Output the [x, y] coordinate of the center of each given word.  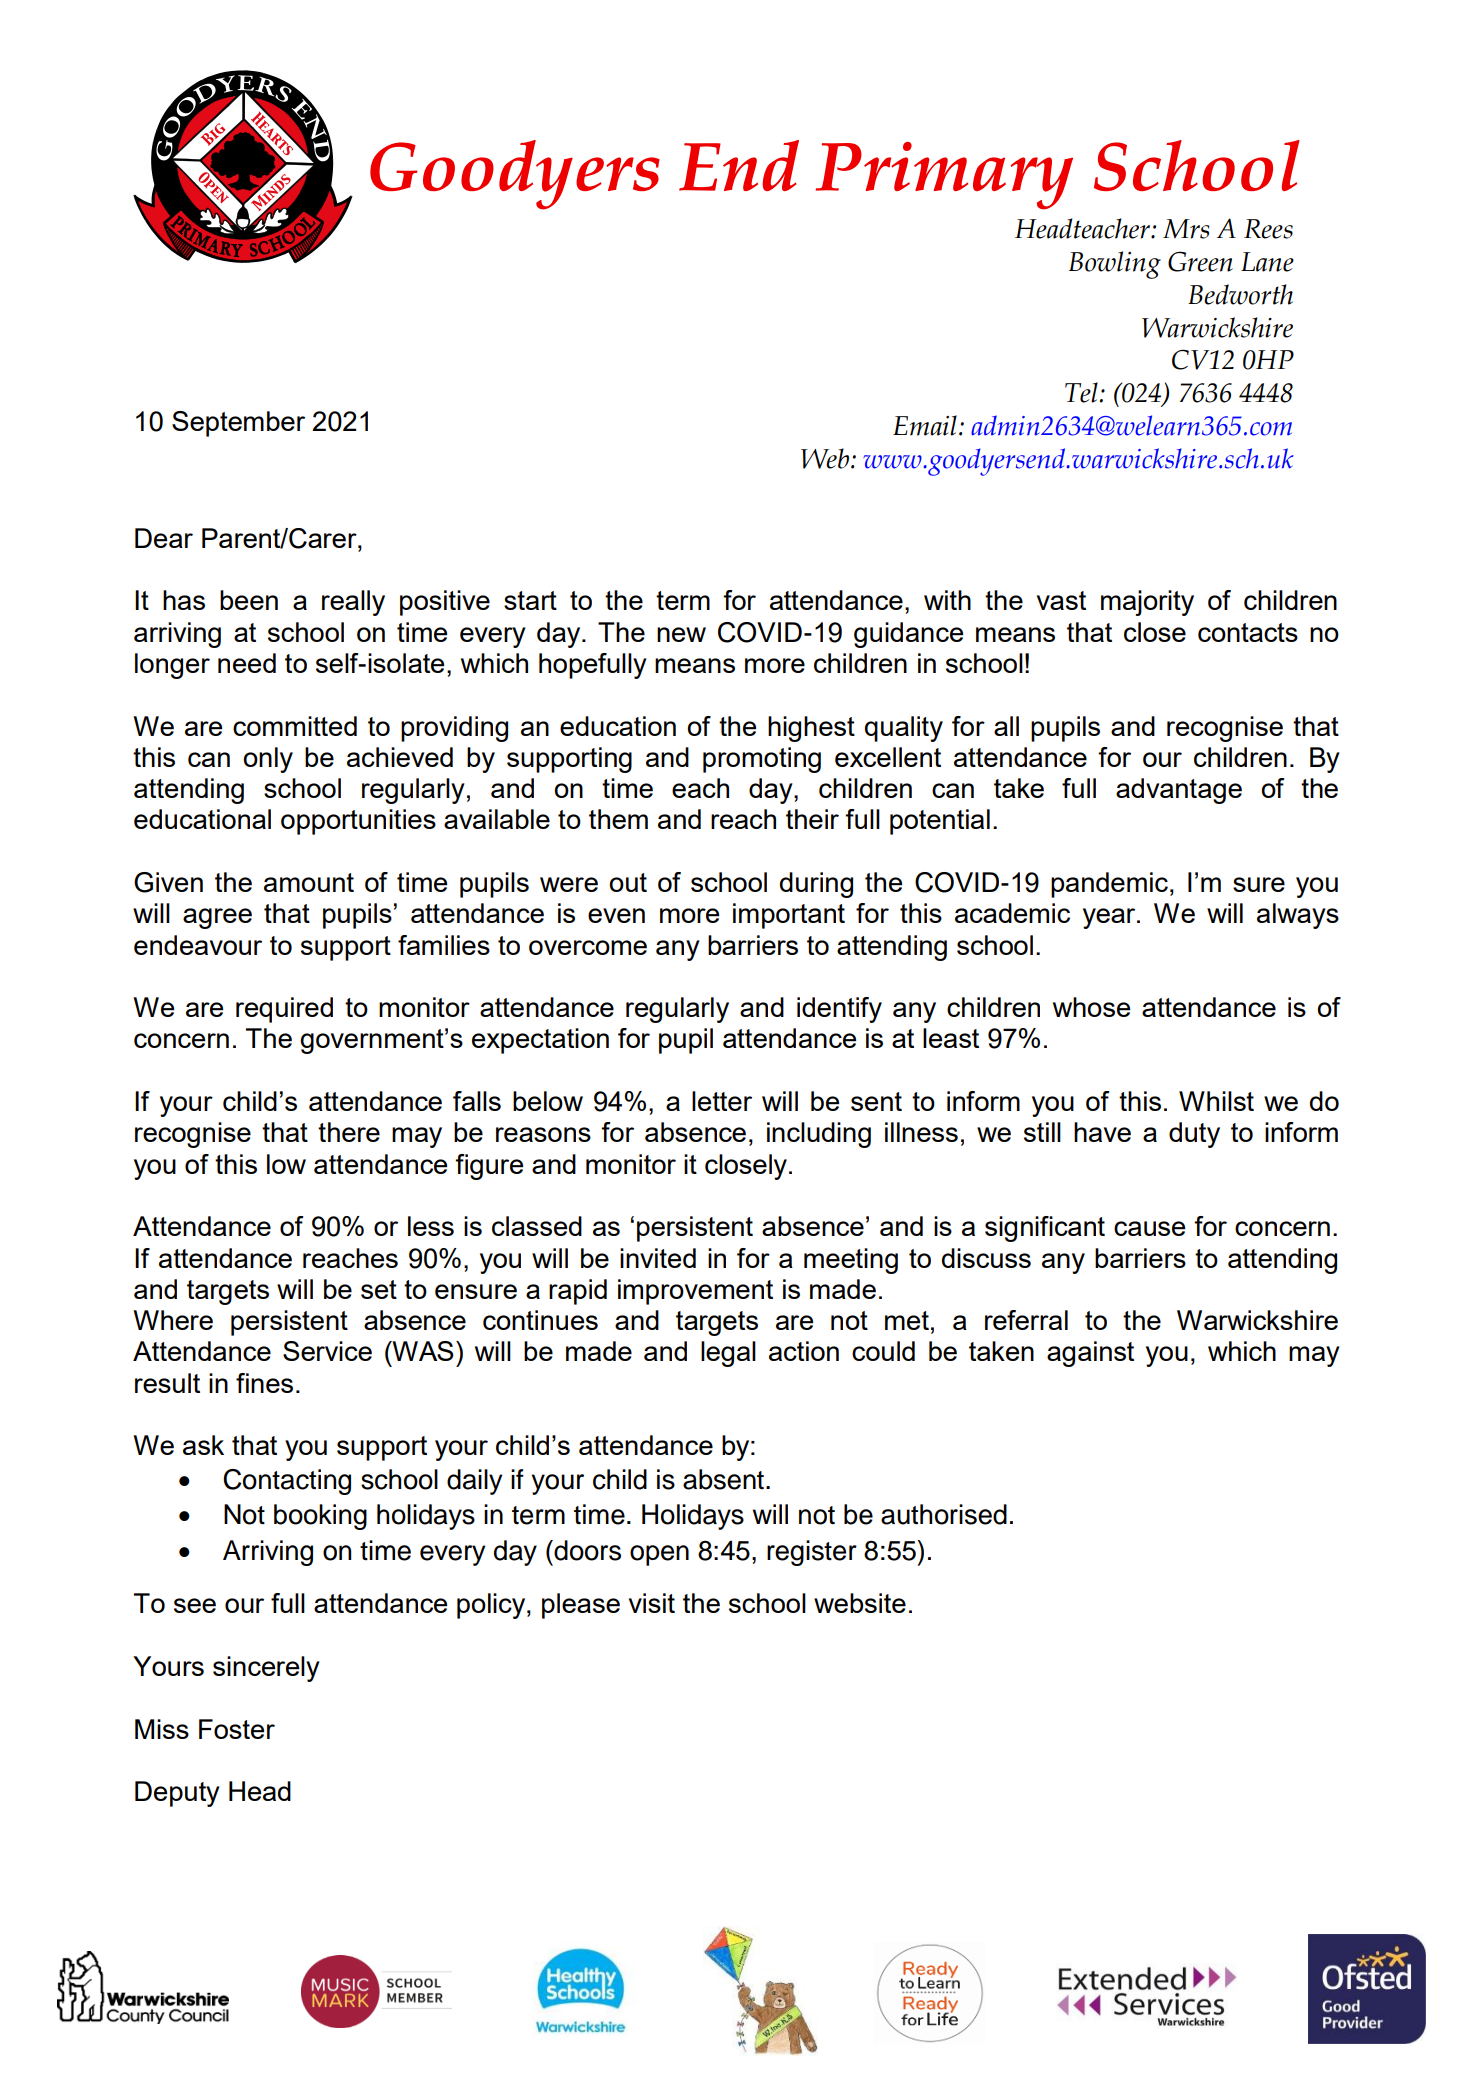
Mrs [1186, 229]
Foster [237, 1729]
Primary [944, 176]
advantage [1179, 791]
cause [1149, 1228]
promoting [762, 760]
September [238, 424]
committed [295, 726]
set [379, 1289]
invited [658, 1258]
